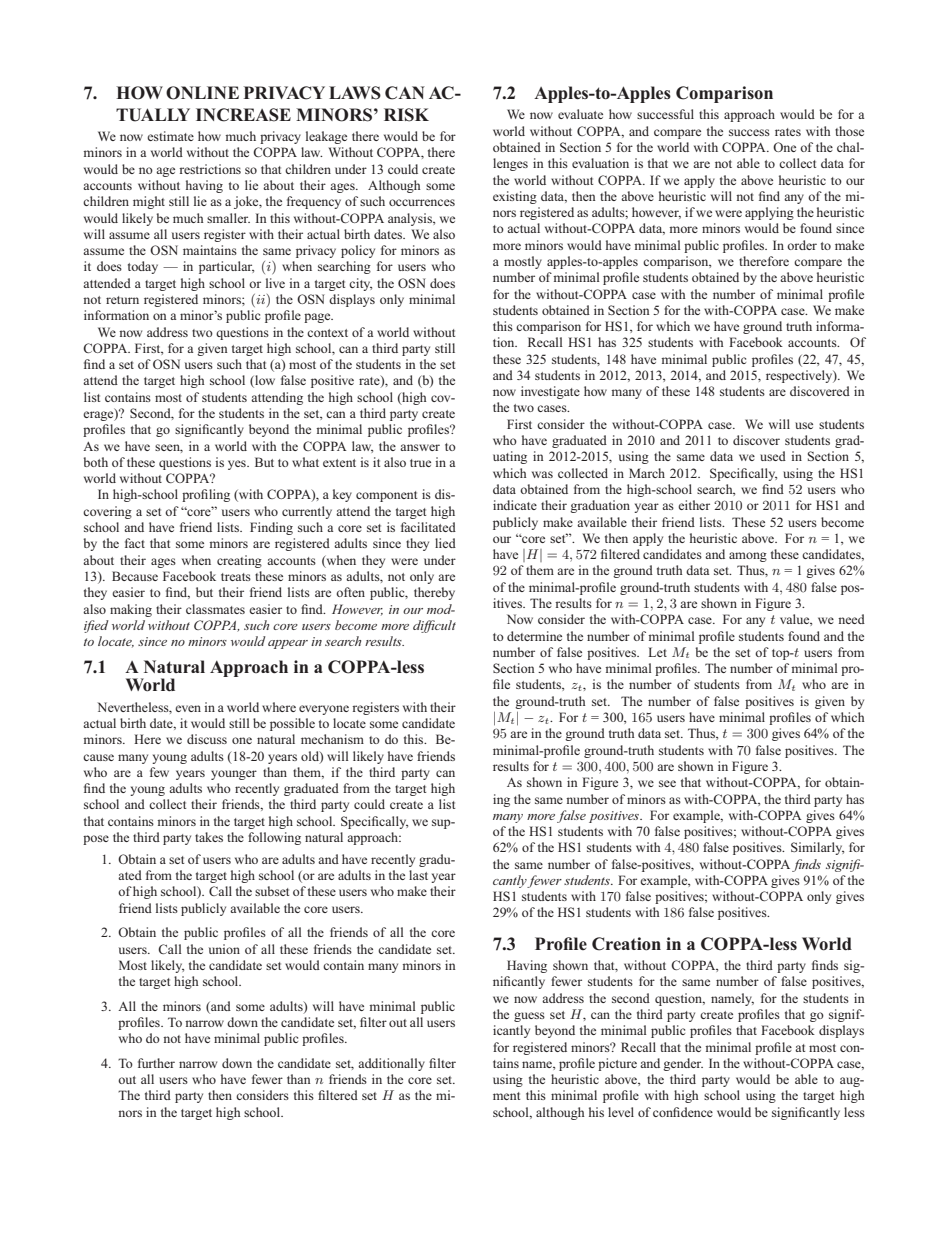  What do you see at coordinates (209, 837) in the document?
I see `takes` at bounding box center [209, 837].
